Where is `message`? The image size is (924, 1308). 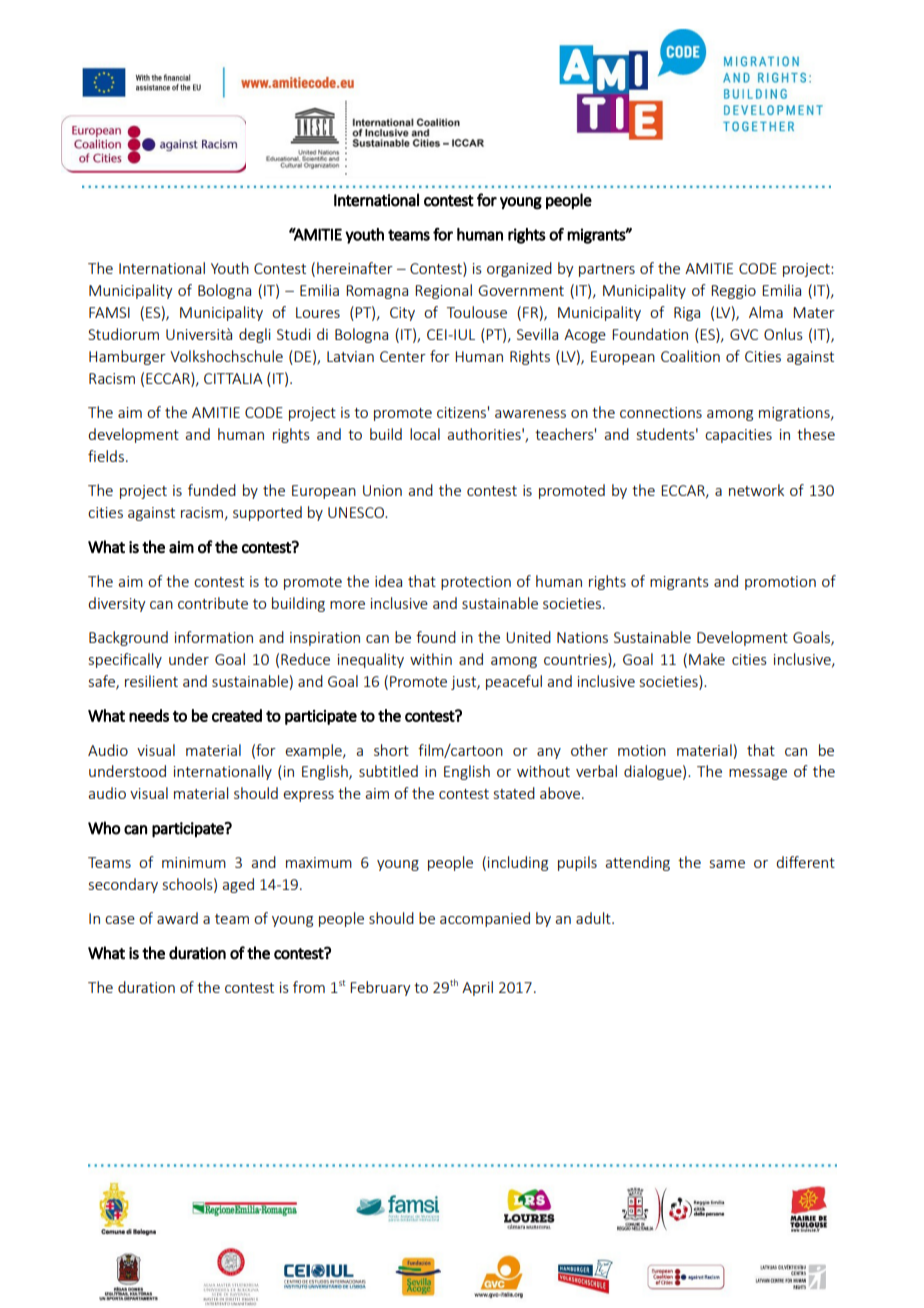
message is located at coordinates (758, 774).
